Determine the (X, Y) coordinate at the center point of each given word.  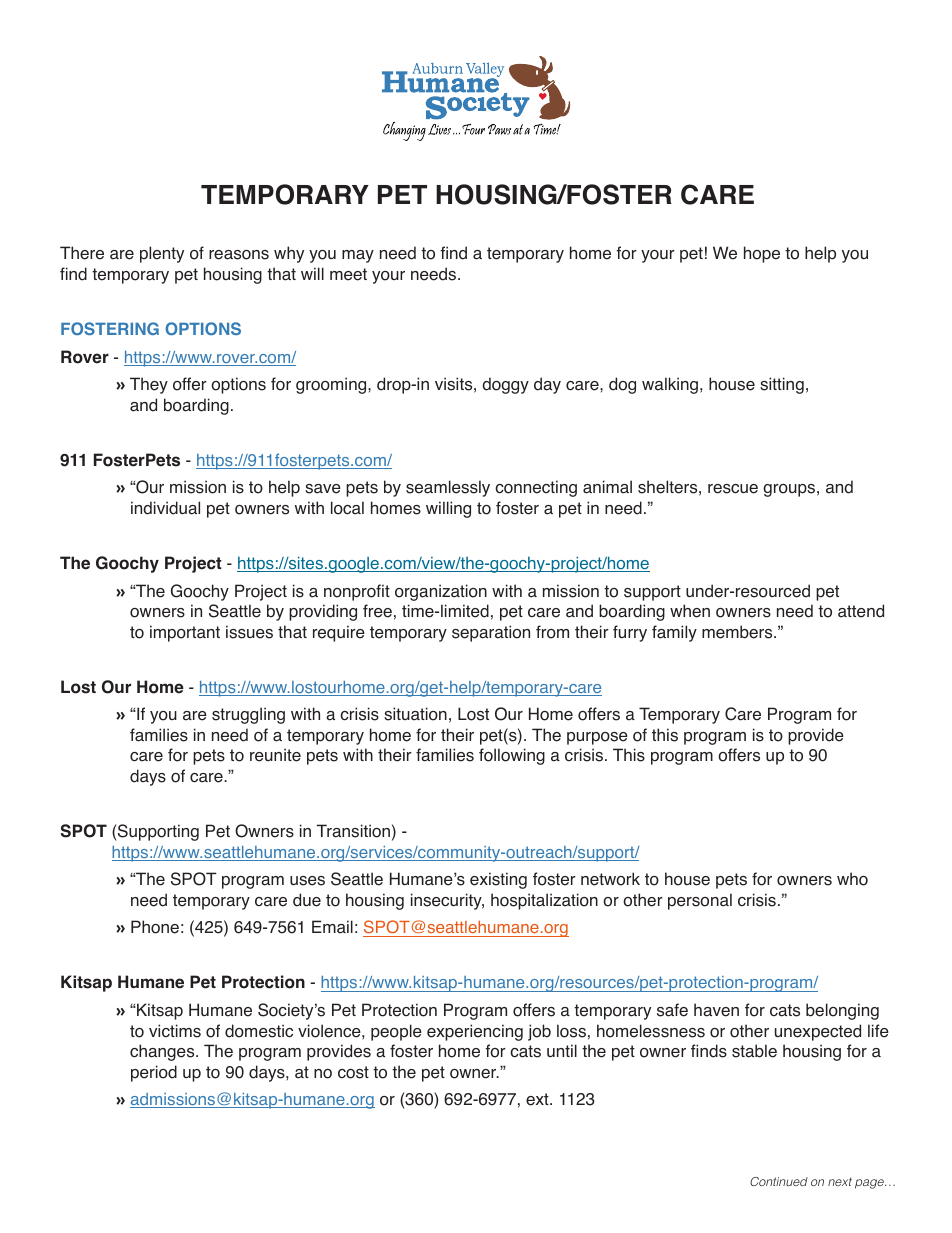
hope (762, 254)
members (738, 632)
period (154, 1073)
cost (353, 1072)
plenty (162, 254)
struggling (248, 715)
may (358, 256)
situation (415, 714)
